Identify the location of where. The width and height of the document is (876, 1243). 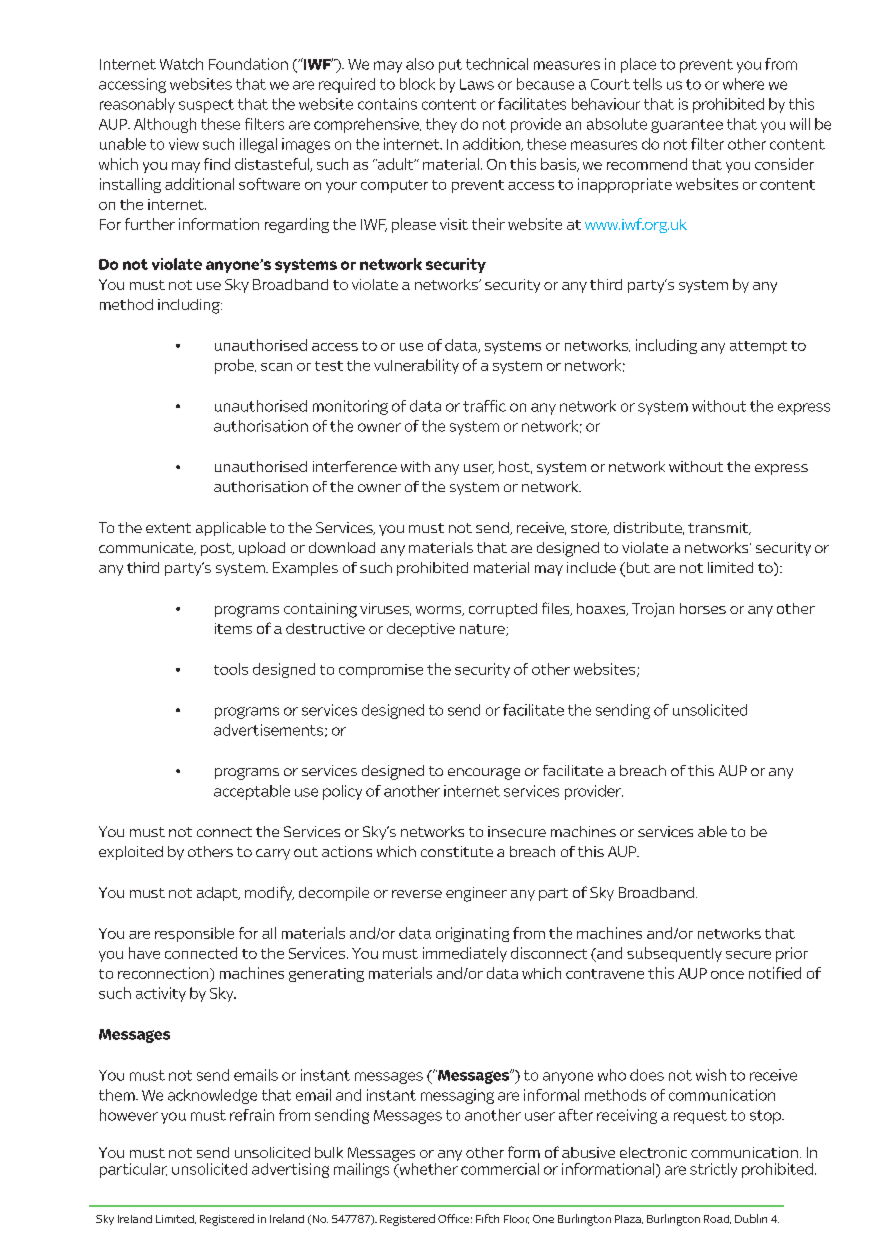
(743, 84).
